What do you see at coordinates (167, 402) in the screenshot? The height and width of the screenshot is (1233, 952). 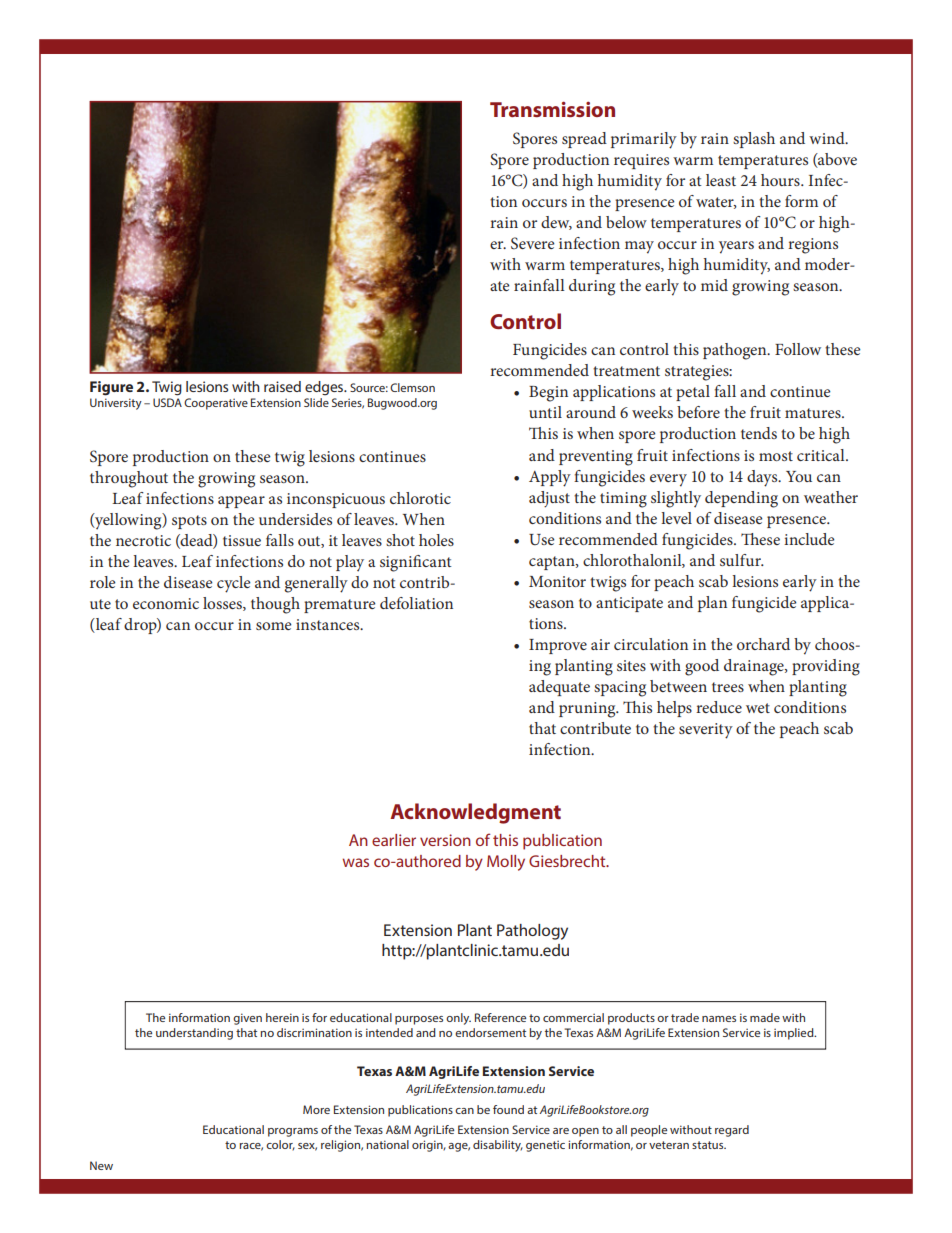 I see `USDA` at bounding box center [167, 402].
